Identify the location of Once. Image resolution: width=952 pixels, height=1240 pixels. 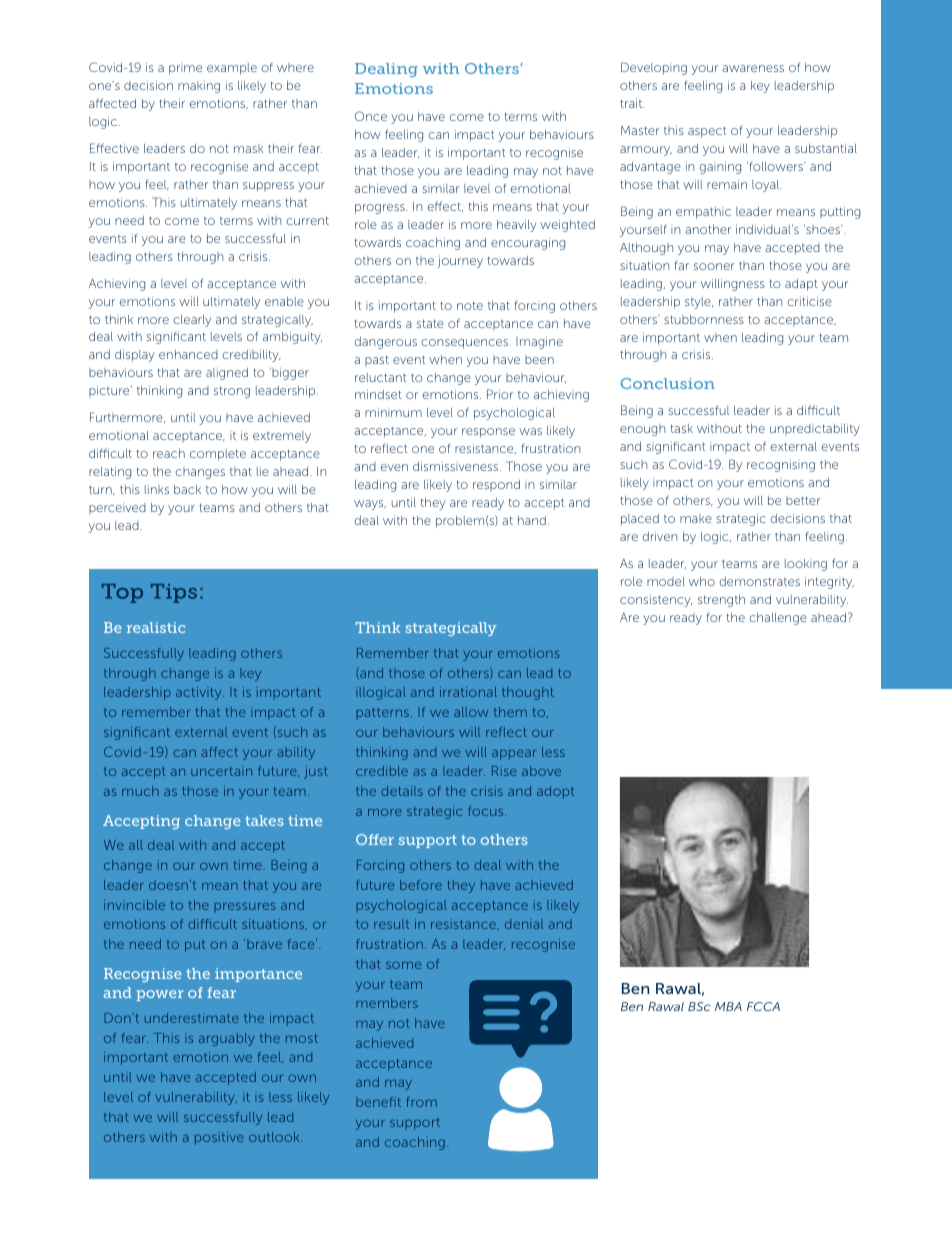
(371, 116).
